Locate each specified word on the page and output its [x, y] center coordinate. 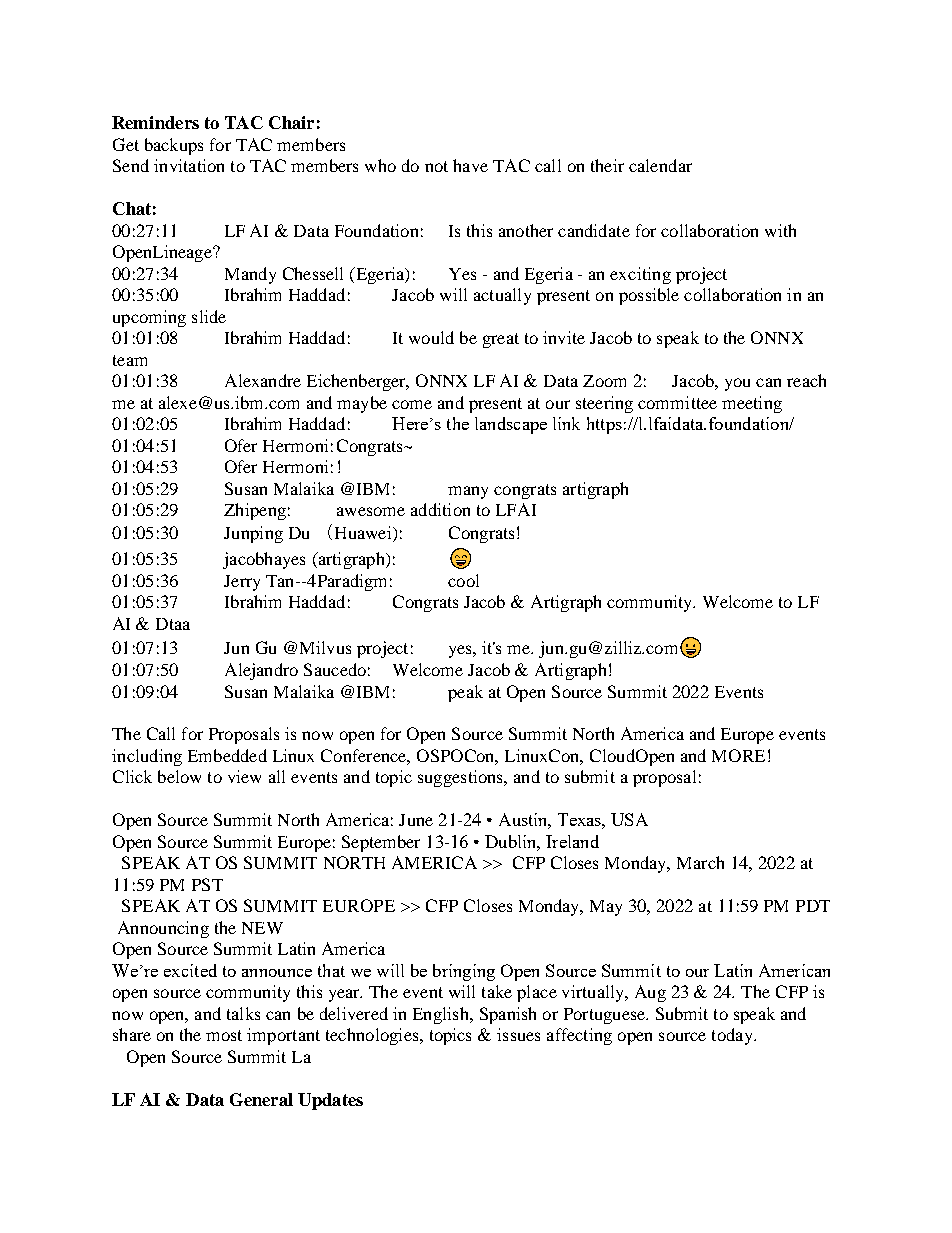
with [780, 230]
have [470, 165]
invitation [189, 165]
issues [518, 1034]
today [733, 1036]
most [224, 1035]
